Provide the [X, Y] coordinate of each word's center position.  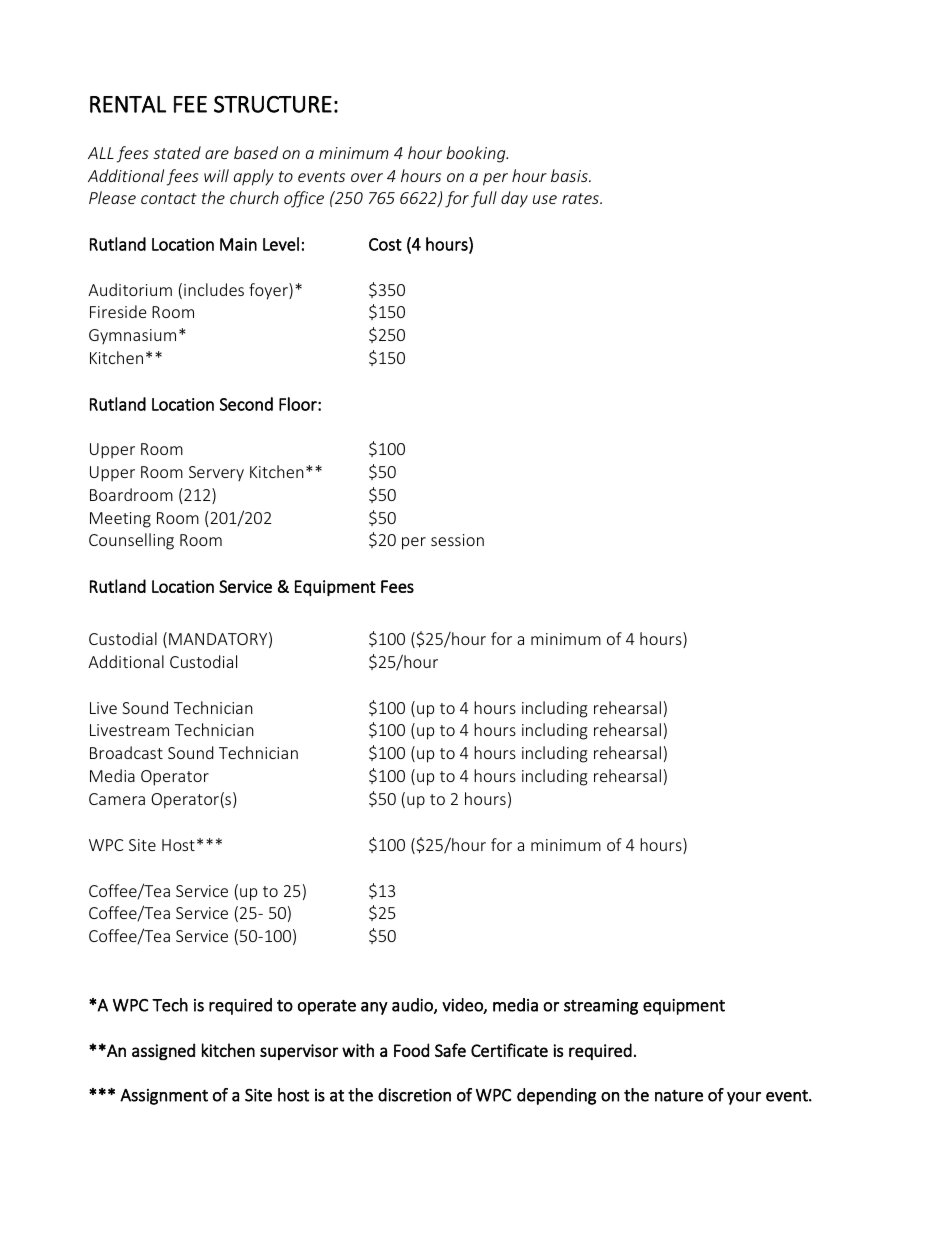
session [457, 540]
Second [246, 404]
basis [570, 175]
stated [177, 152]
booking [477, 154]
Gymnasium [132, 336]
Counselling [131, 541]
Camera [117, 799]
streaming [601, 1007]
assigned [163, 1051]
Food [411, 1050]
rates [581, 198]
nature [679, 1096]
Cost [385, 244]
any [374, 1008]
